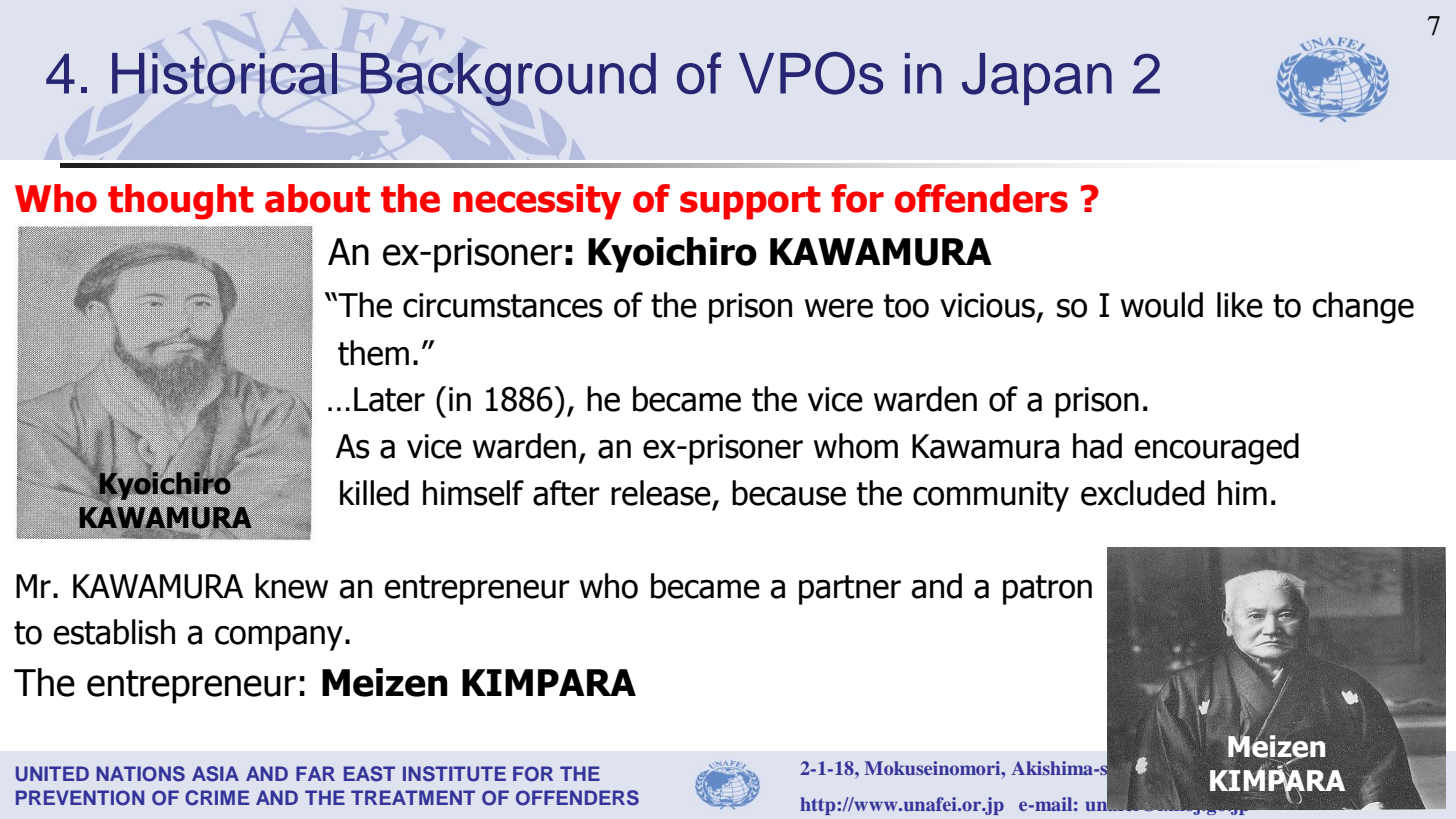 Image resolution: width=1456 pixels, height=819 pixels. Describe the element at coordinates (454, 774) in the image. I see `INSTITUTE` at that location.
